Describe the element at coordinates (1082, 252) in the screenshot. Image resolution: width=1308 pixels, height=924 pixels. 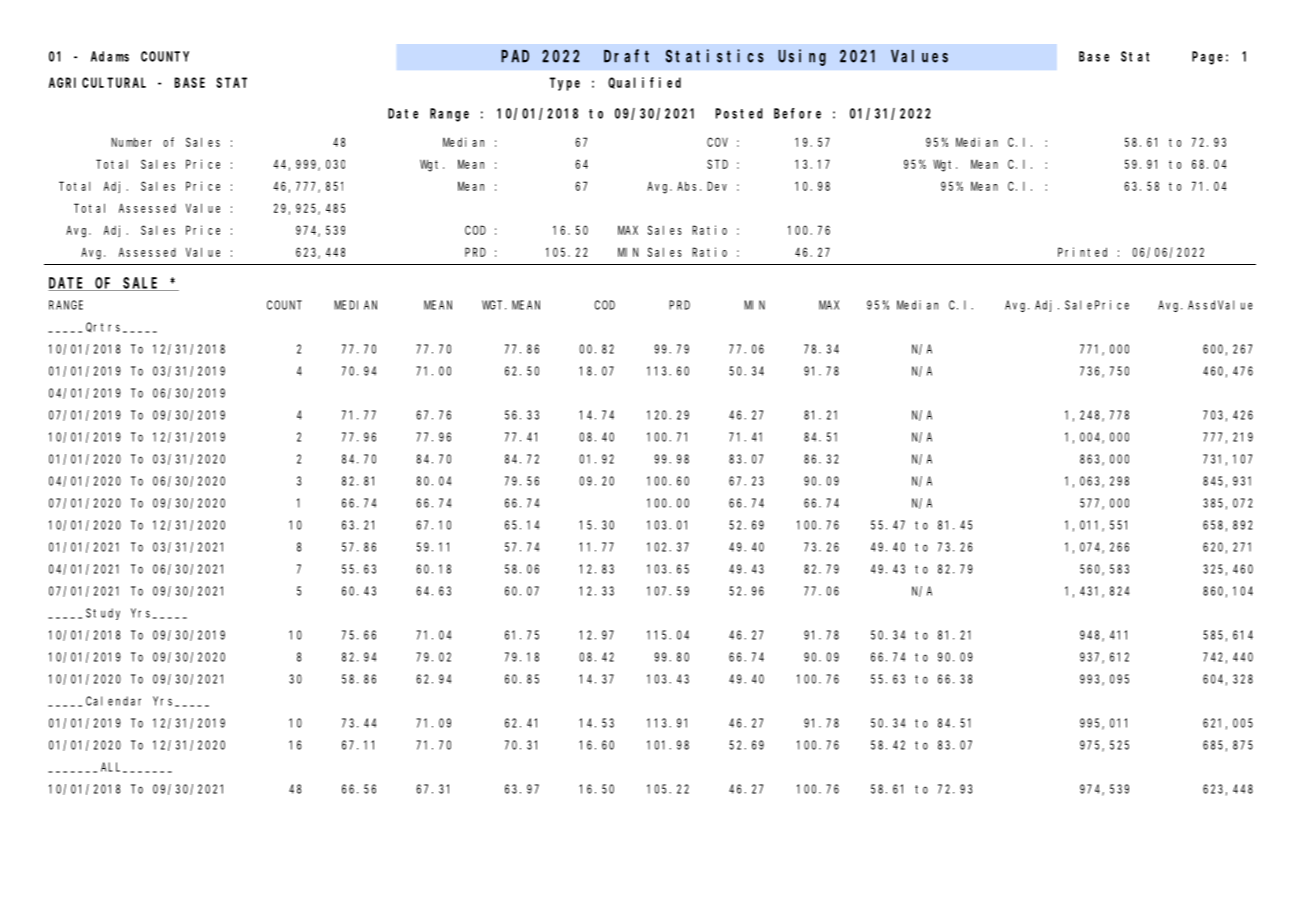
I see `Printed` at that location.
